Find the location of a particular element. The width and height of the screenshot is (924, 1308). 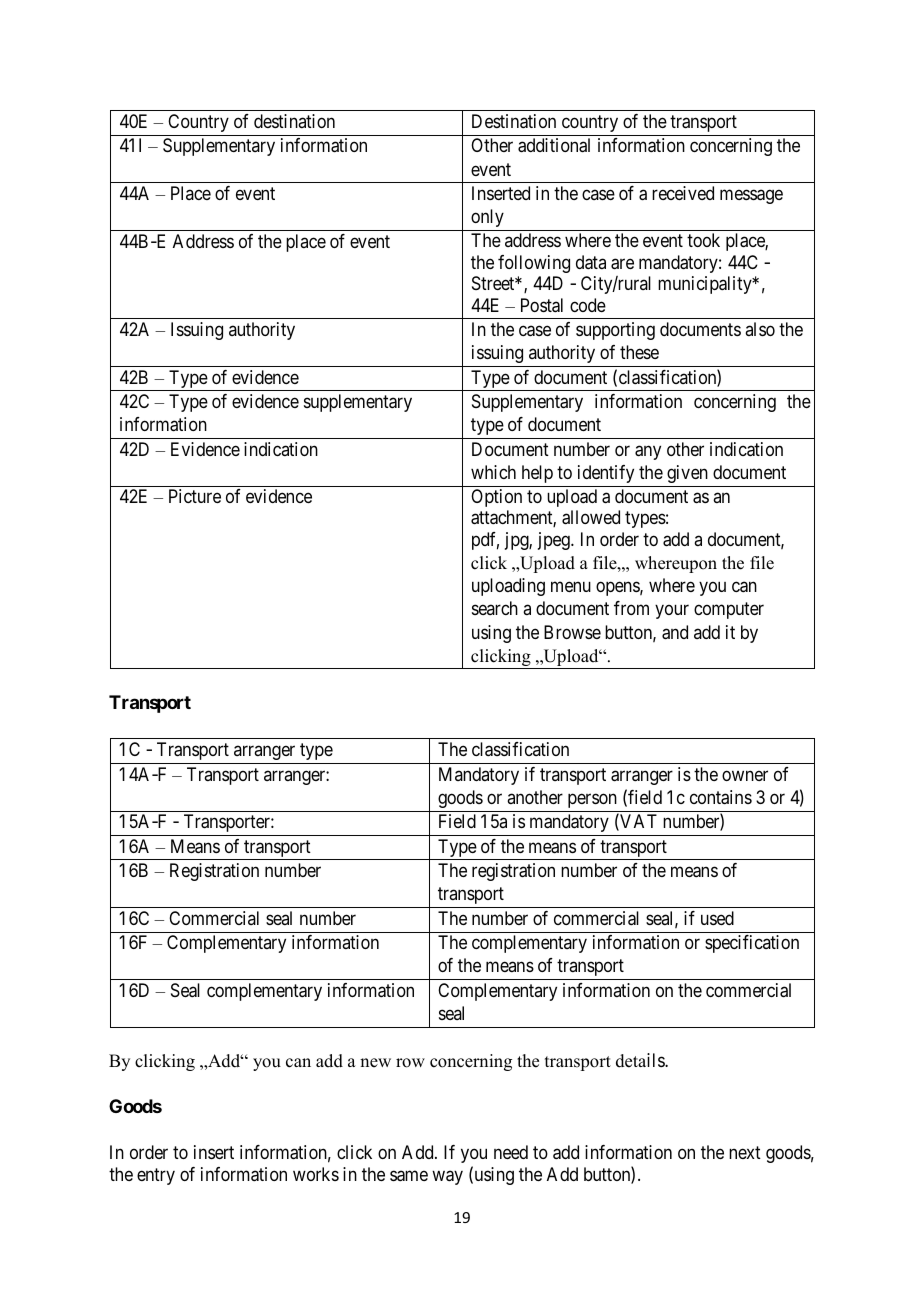

entry is located at coordinates (156, 1177).
